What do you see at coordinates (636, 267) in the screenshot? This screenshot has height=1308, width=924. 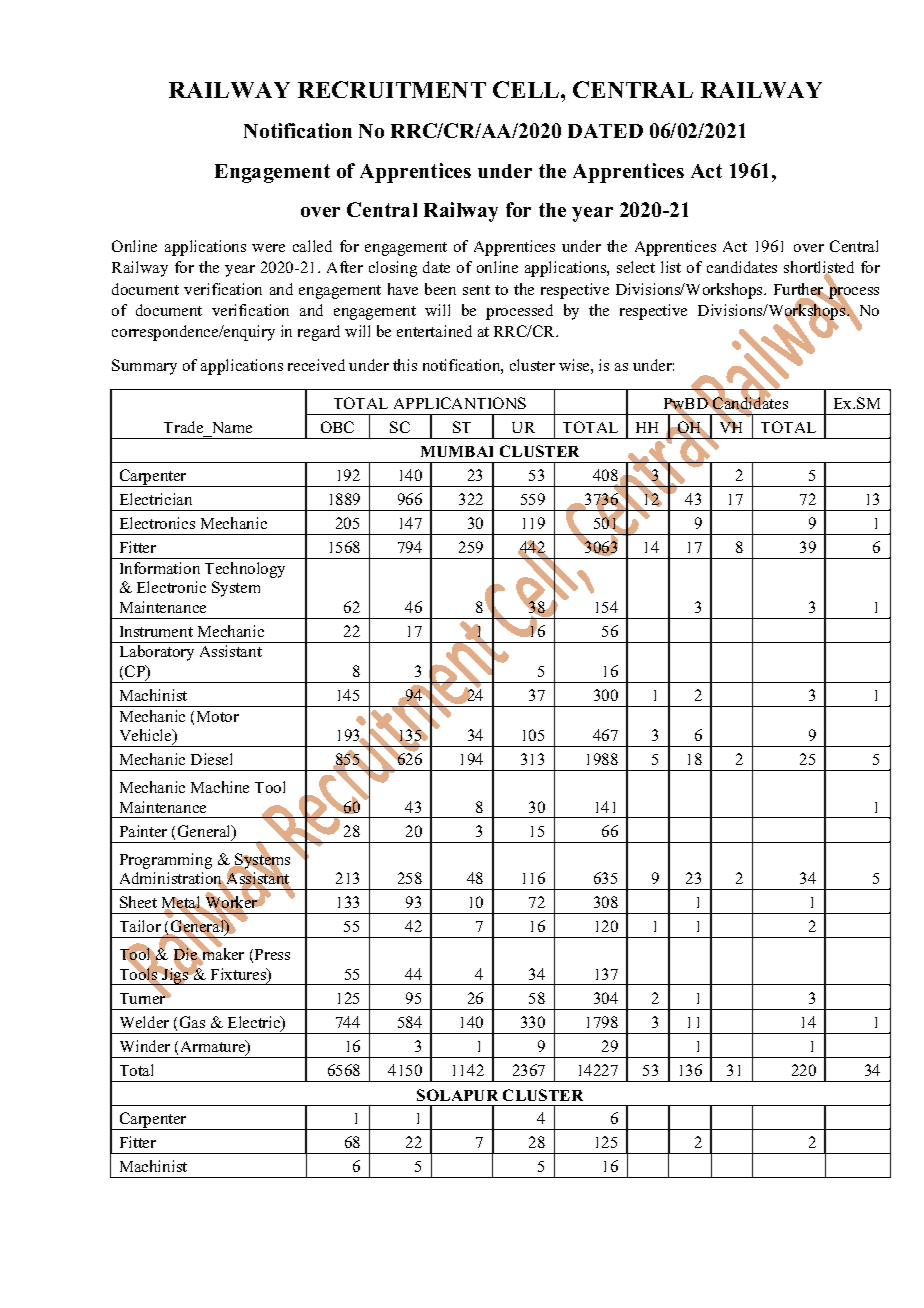 I see `select` at bounding box center [636, 267].
